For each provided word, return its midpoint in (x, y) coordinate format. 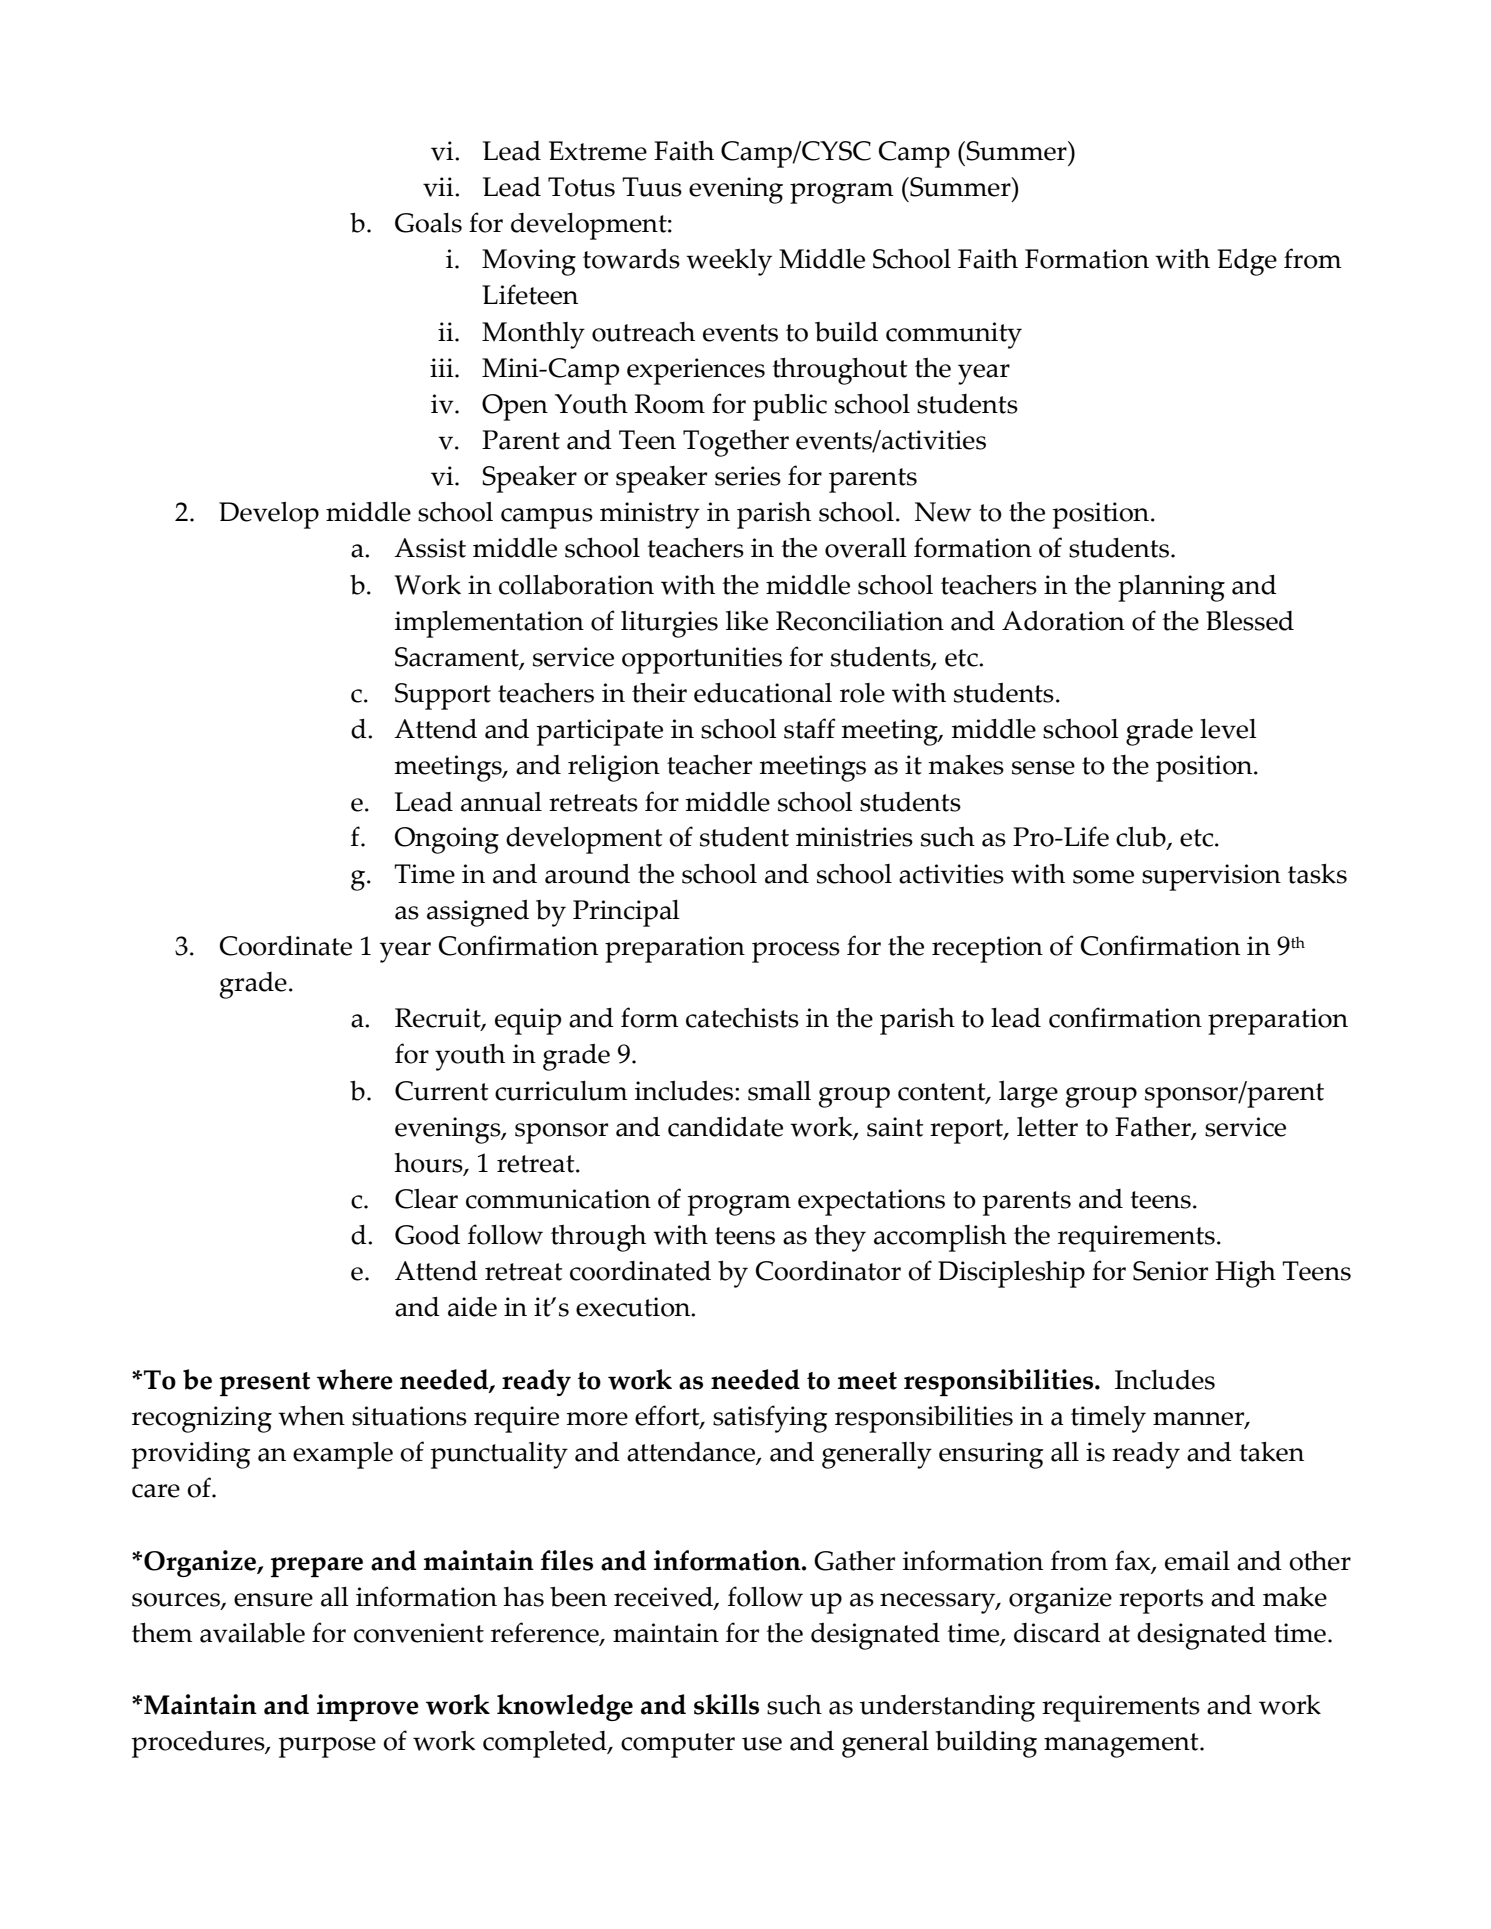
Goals (428, 223)
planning (1171, 588)
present (265, 1384)
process (796, 952)
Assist (430, 548)
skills (726, 1704)
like (747, 620)
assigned (478, 913)
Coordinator (828, 1270)
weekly (729, 262)
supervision (1211, 877)
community (954, 335)
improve (368, 1707)
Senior (1170, 1271)
